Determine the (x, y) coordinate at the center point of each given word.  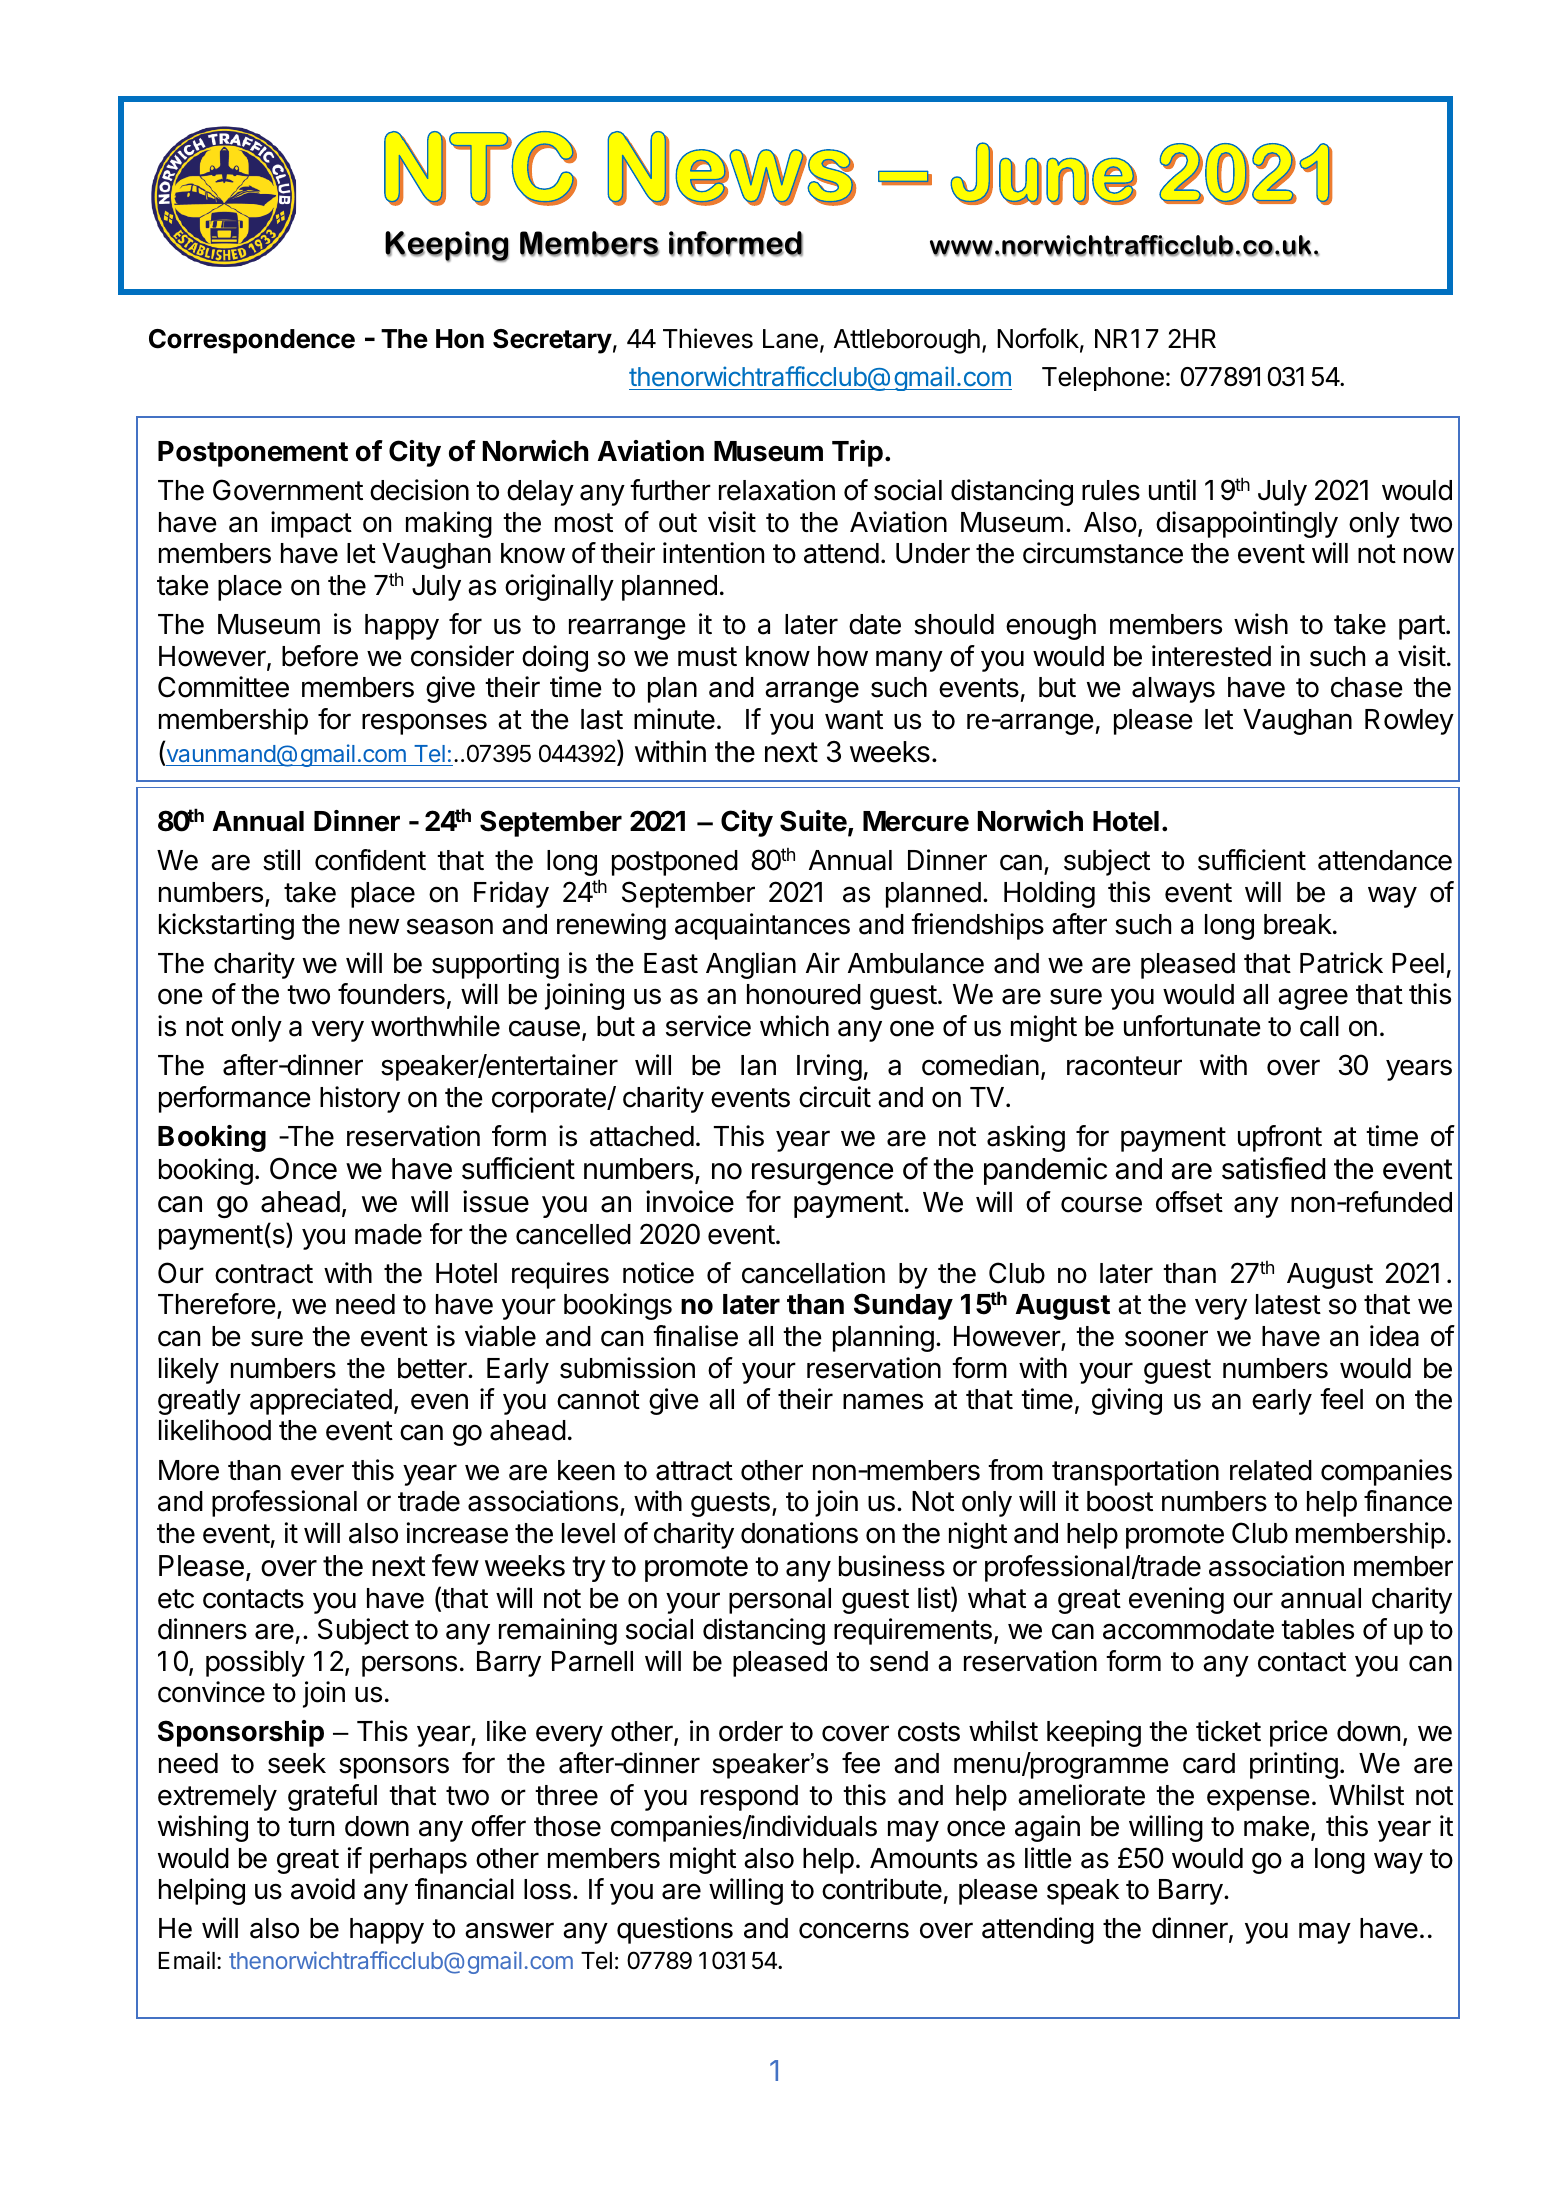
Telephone (1103, 379)
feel (1341, 1399)
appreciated (321, 1401)
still (281, 860)
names (883, 1401)
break (1298, 924)
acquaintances (762, 926)
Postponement (253, 454)
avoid (323, 1889)
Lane (790, 339)
